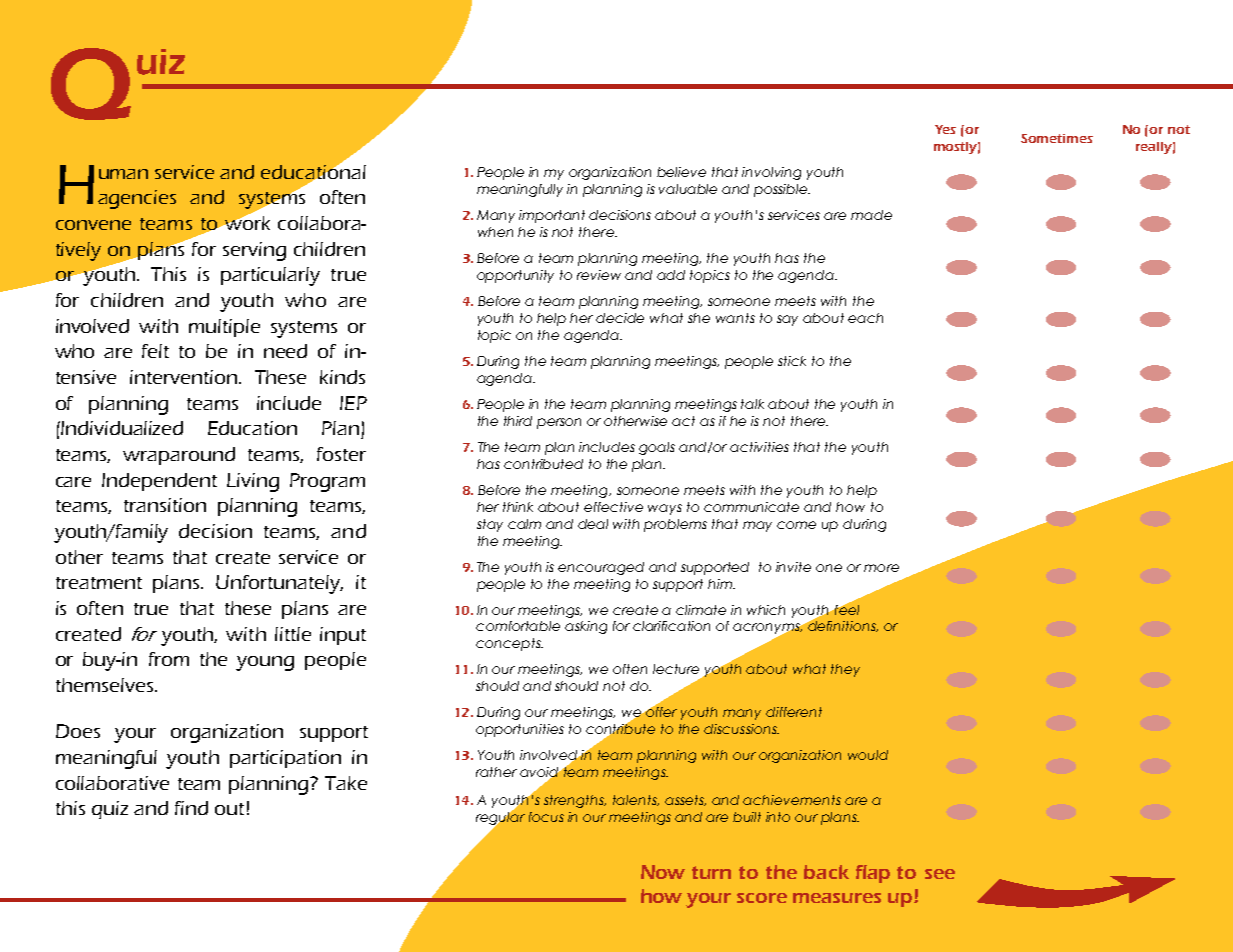 Image resolution: width=1233 pixels, height=952 pixels. Describe the element at coordinates (865, 318) in the screenshot. I see `each` at that location.
